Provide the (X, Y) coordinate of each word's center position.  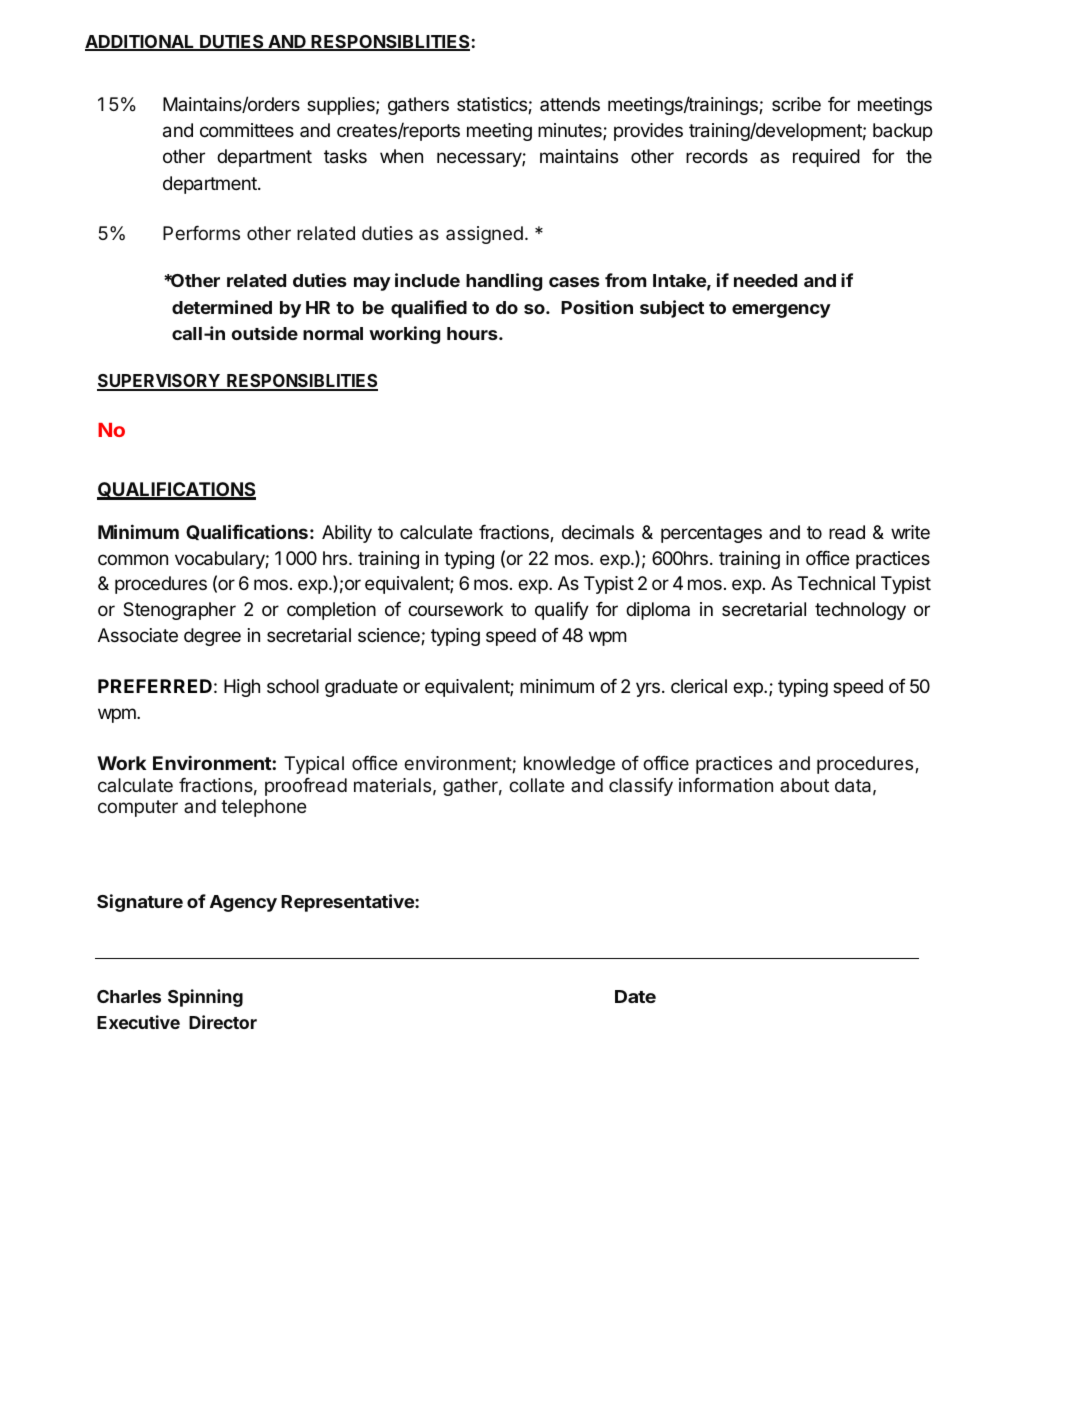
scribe (796, 104)
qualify (562, 610)
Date (635, 996)
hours (473, 333)
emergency (781, 311)
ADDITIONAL (141, 43)
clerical (699, 686)
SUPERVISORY (159, 382)
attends (570, 104)
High (242, 688)
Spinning (205, 998)
